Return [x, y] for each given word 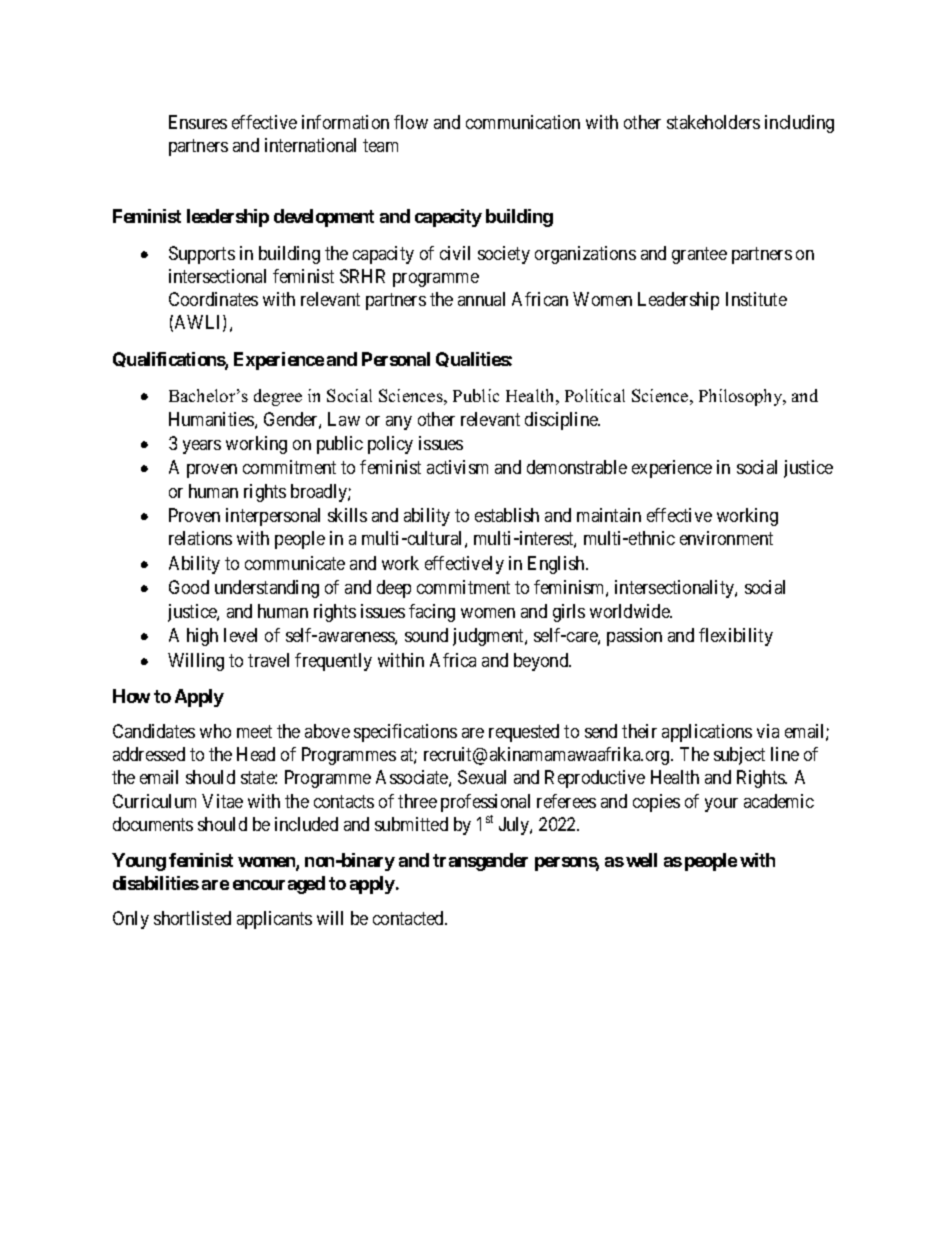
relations [200, 538]
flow [411, 122]
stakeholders [713, 122]
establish [507, 515]
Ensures [198, 122]
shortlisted [192, 918]
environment [726, 538]
